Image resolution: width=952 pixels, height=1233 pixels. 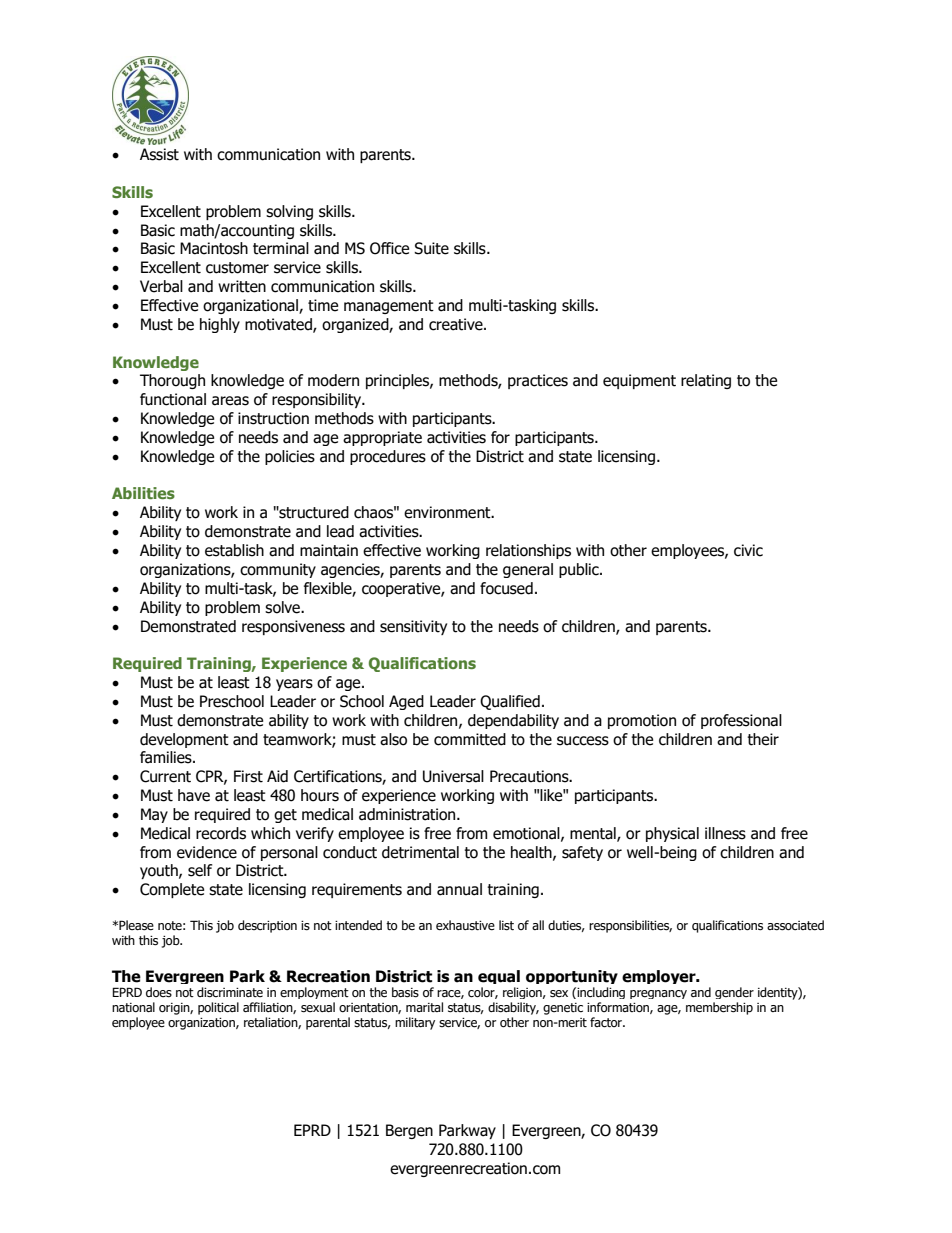 What do you see at coordinates (218, 1008) in the screenshot?
I see `political` at bounding box center [218, 1008].
